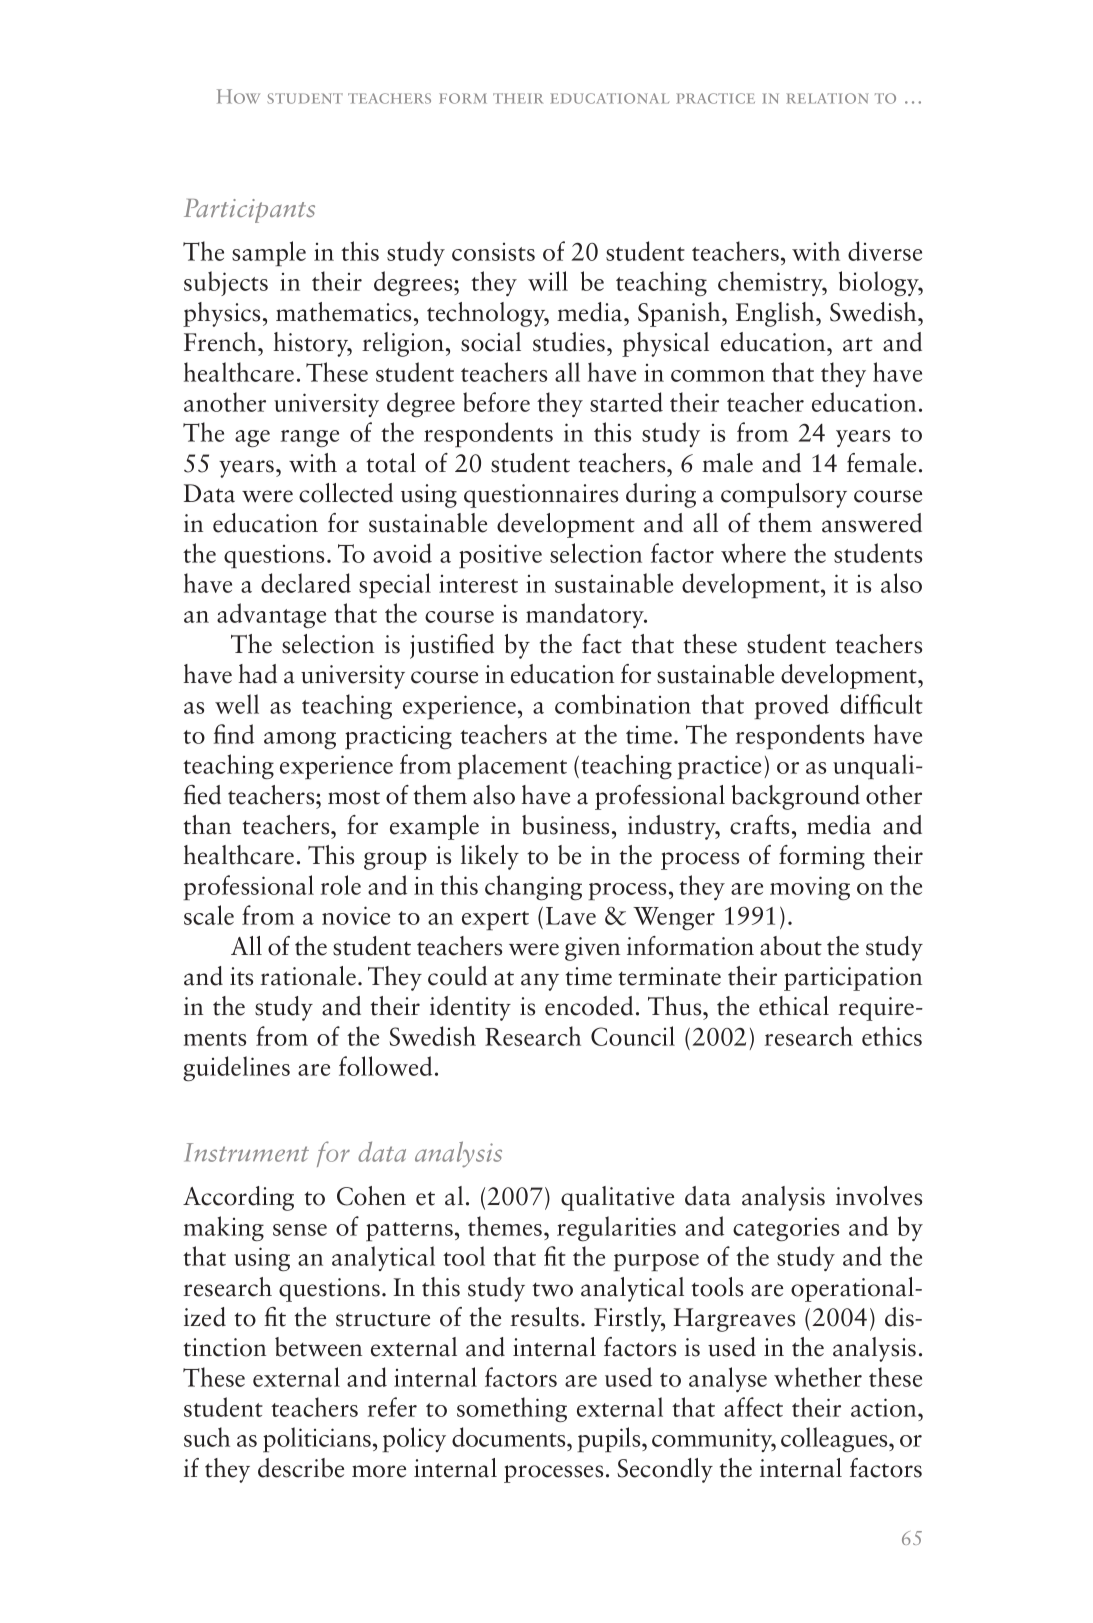 This image has height=1623, width=1093. I want to click on consists, so click(493, 252).
